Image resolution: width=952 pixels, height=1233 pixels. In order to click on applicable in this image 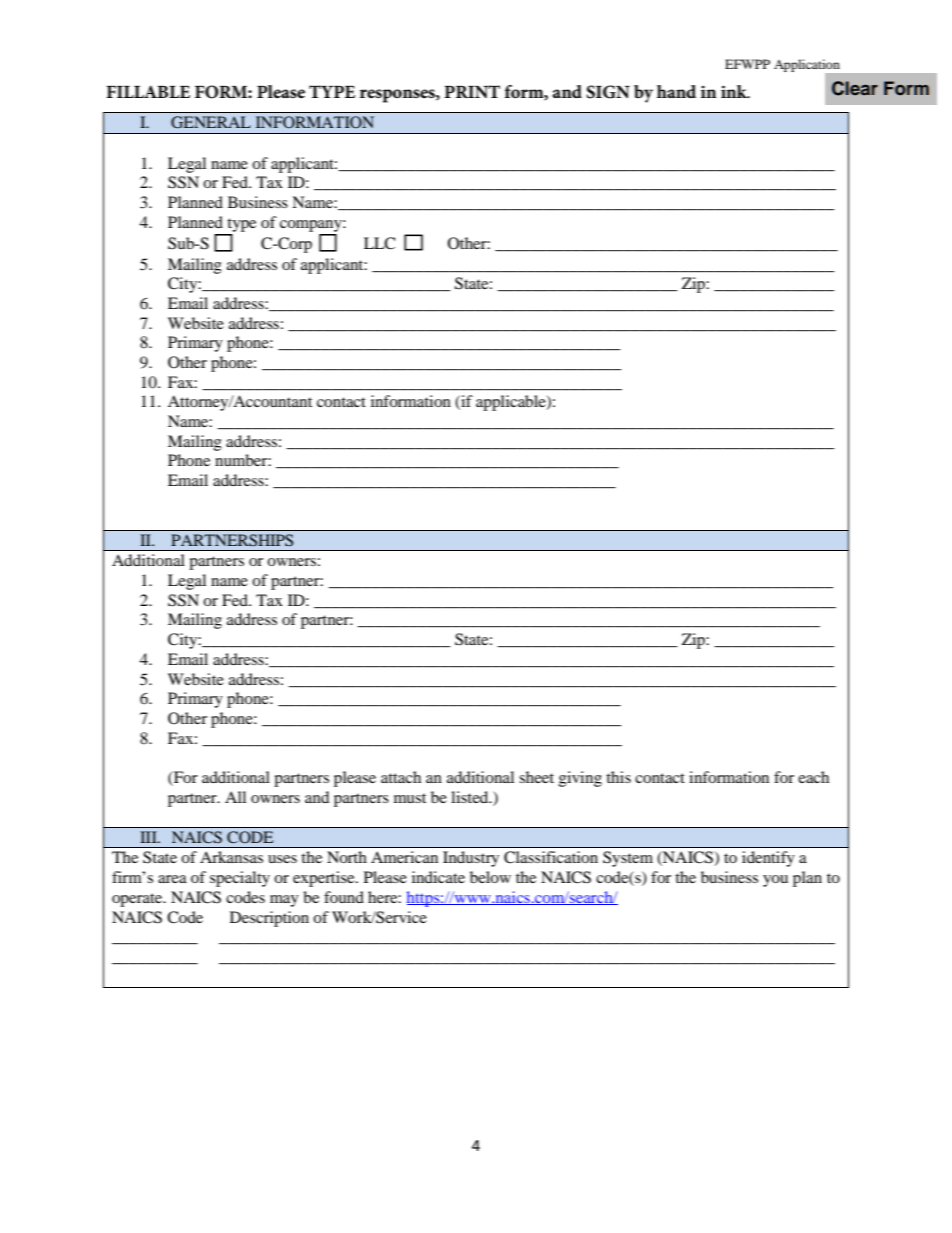, I will do `click(512, 403)`.
